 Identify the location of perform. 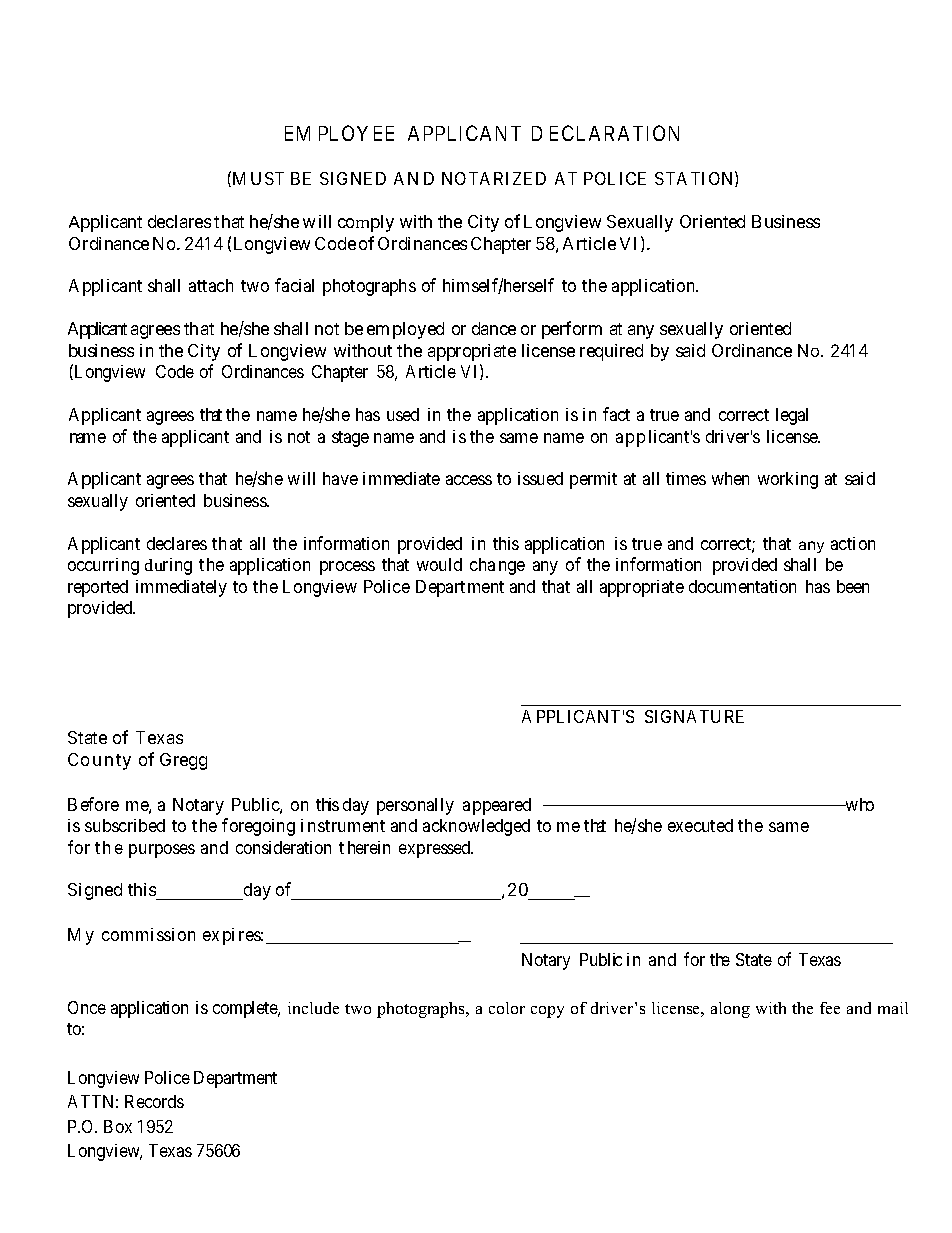
(572, 330).
